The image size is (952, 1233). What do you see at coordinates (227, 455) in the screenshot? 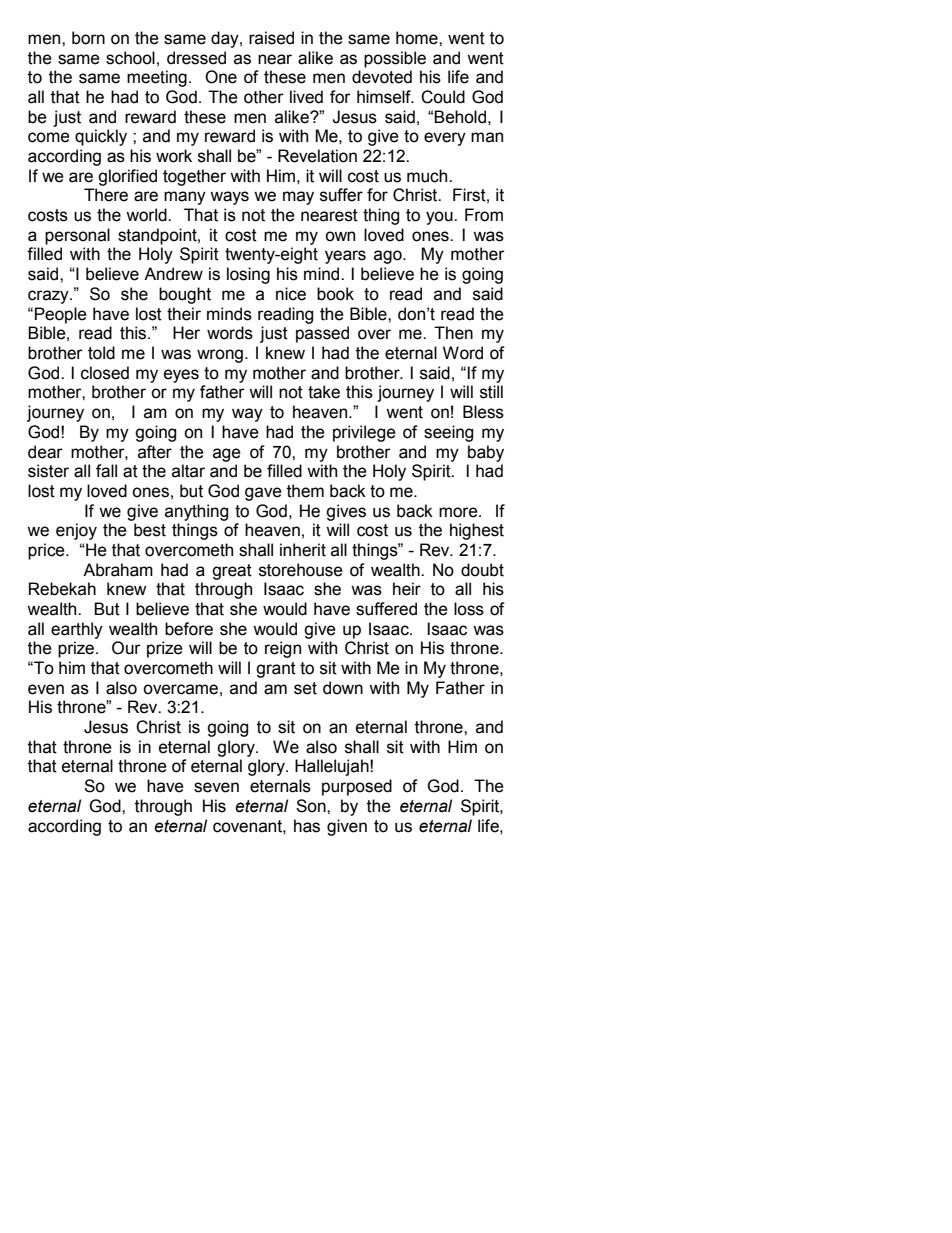
I see `age` at bounding box center [227, 455].
